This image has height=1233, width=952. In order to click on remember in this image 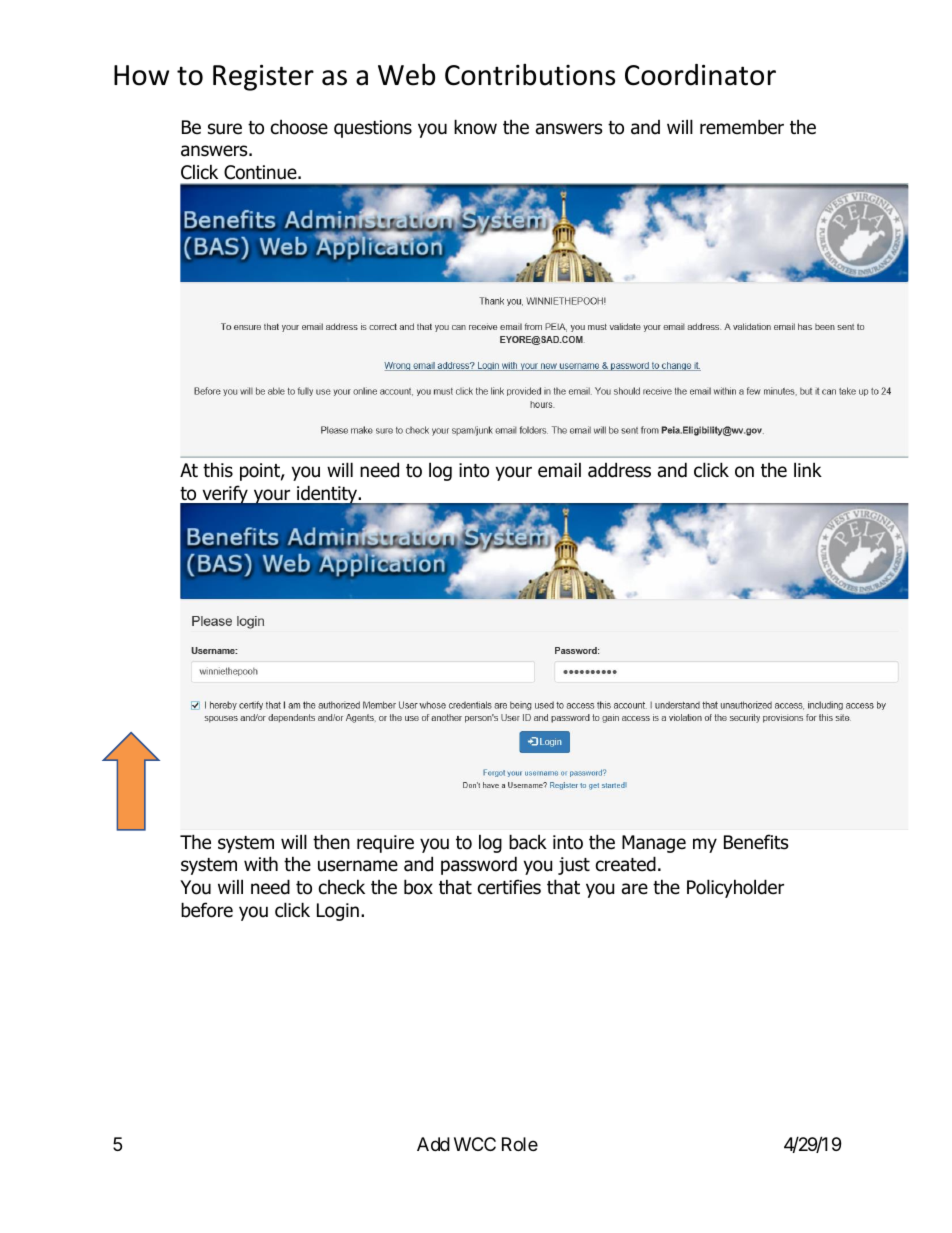, I will do `click(742, 127)`.
